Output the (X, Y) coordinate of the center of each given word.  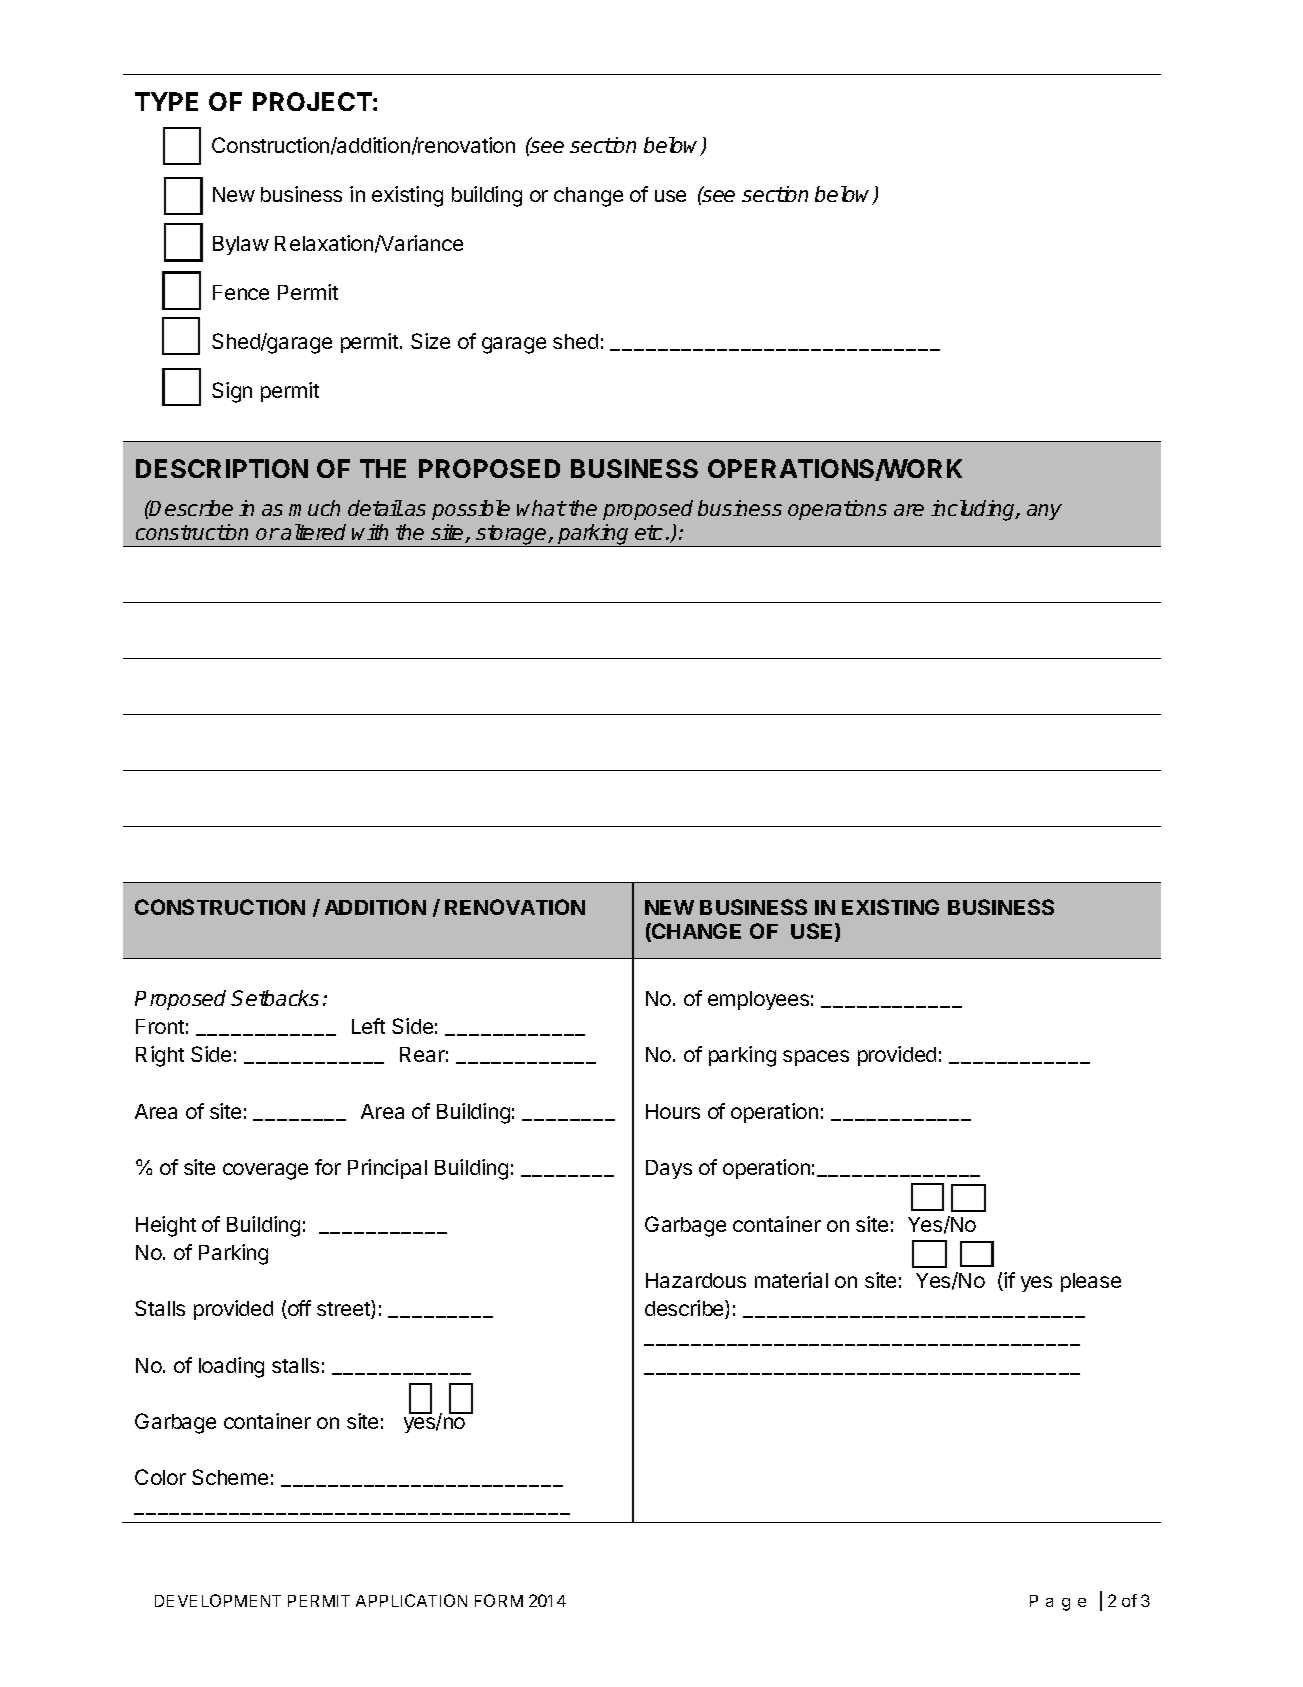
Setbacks (275, 998)
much (314, 508)
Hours (673, 1111)
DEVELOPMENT (218, 1600)
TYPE (166, 101)
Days (669, 1169)
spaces (816, 1058)
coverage (265, 1171)
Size (430, 341)
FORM (499, 1600)
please (1091, 1282)
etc (649, 532)
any (1044, 512)
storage (511, 536)
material (791, 1280)
